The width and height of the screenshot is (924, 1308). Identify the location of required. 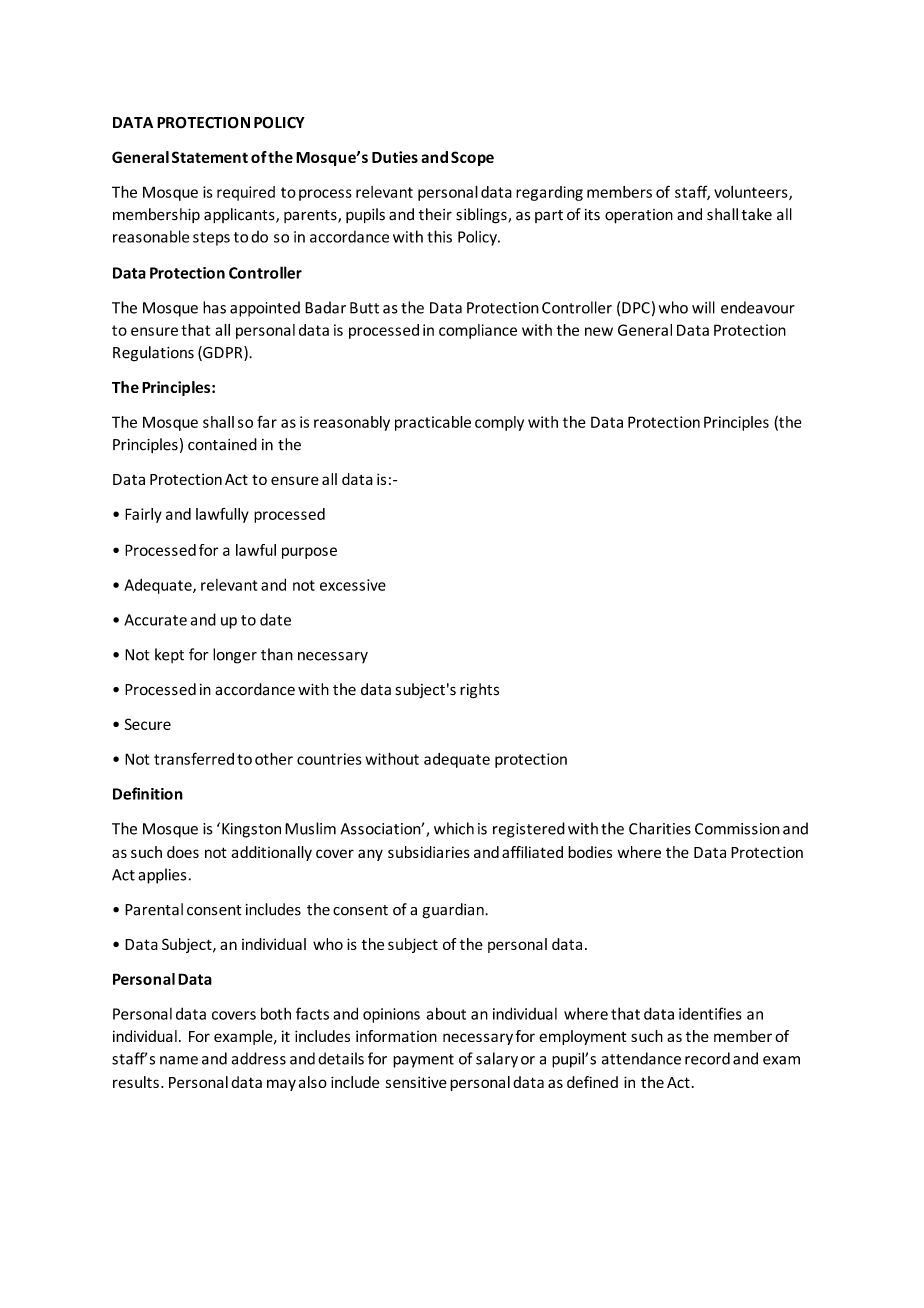
(246, 193).
